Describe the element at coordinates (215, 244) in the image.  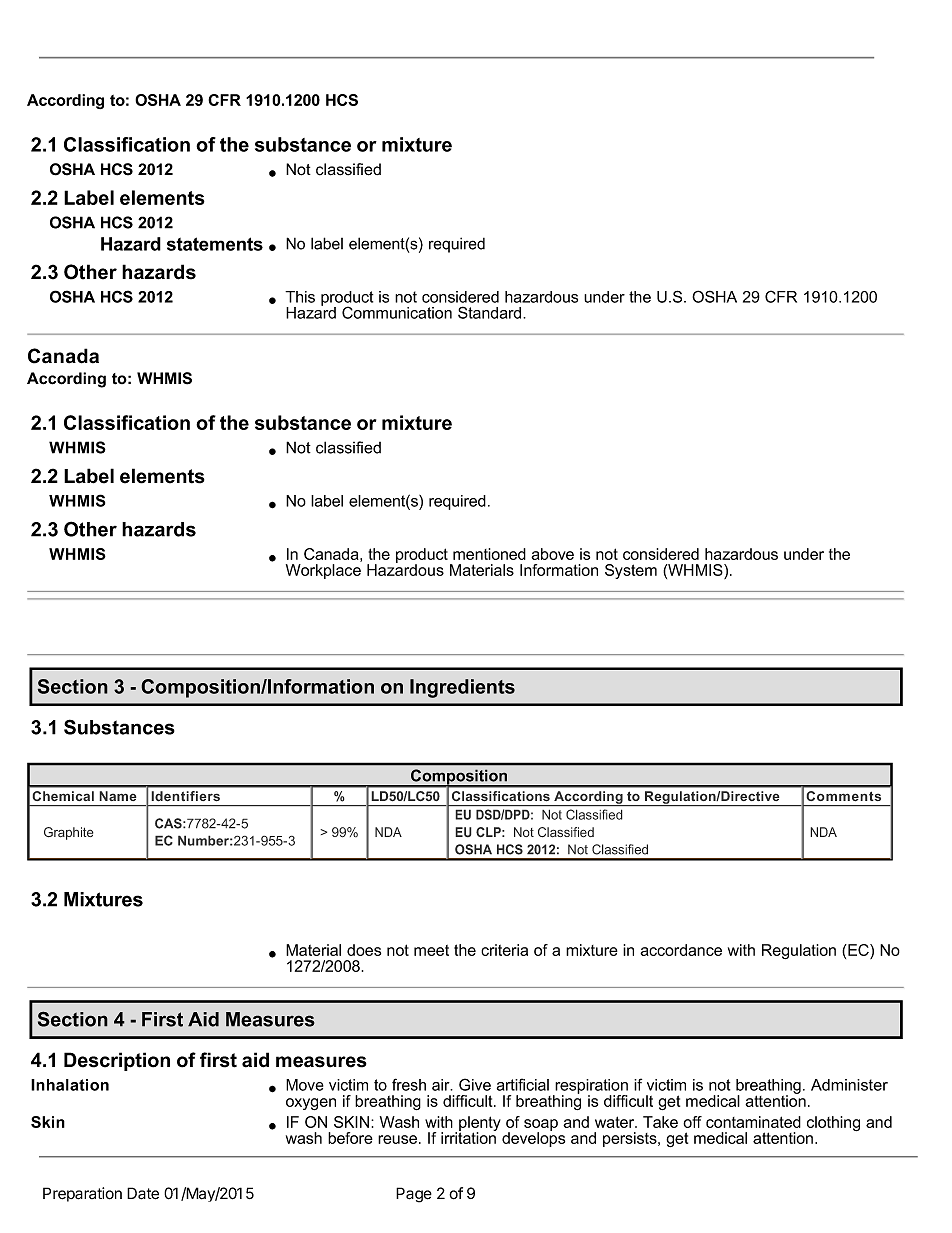
I see `statements` at that location.
